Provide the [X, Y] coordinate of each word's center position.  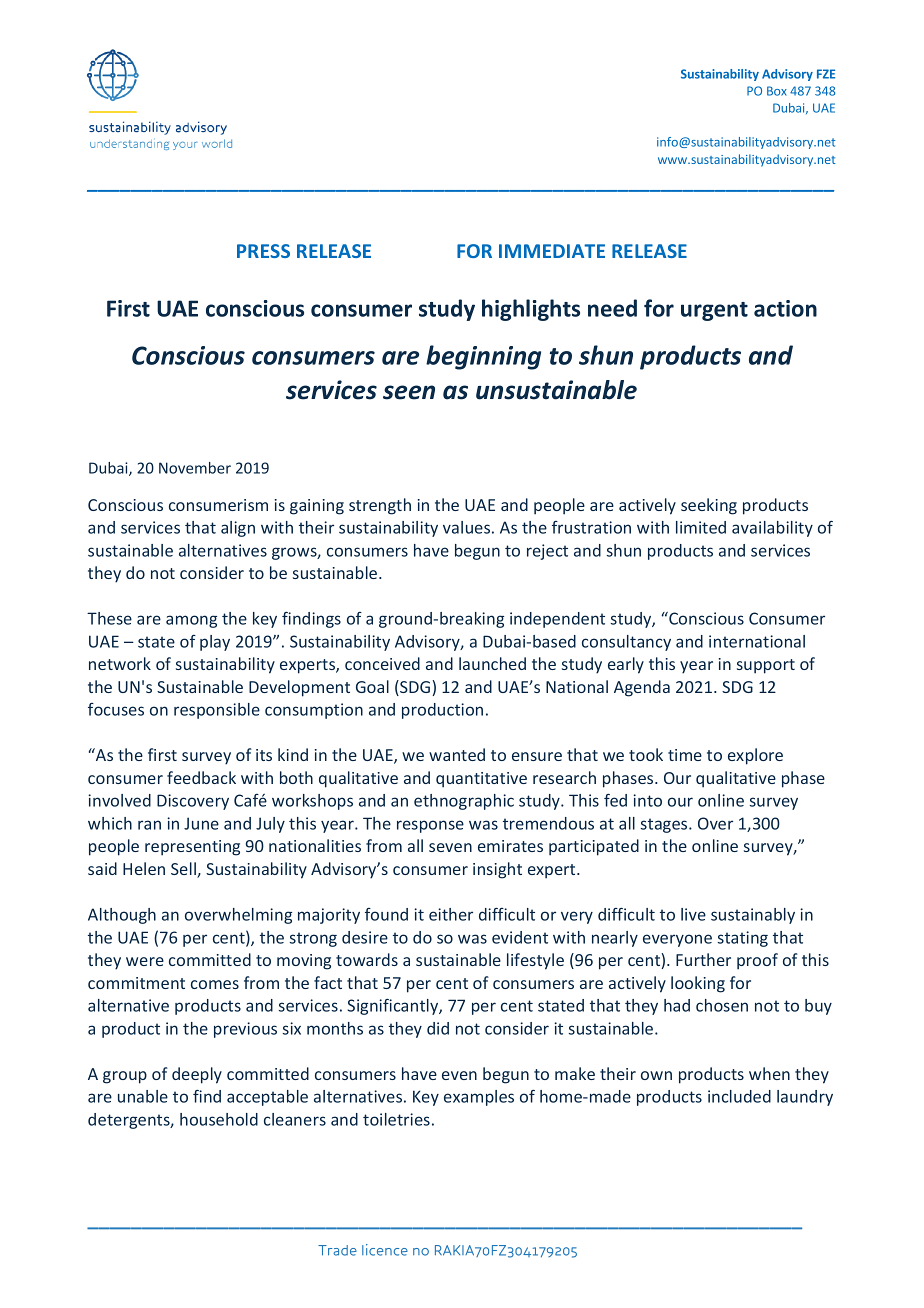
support [766, 666]
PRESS [263, 251]
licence [385, 1250]
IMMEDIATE [552, 251]
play [215, 643]
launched [492, 663]
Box [777, 91]
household [219, 1119]
